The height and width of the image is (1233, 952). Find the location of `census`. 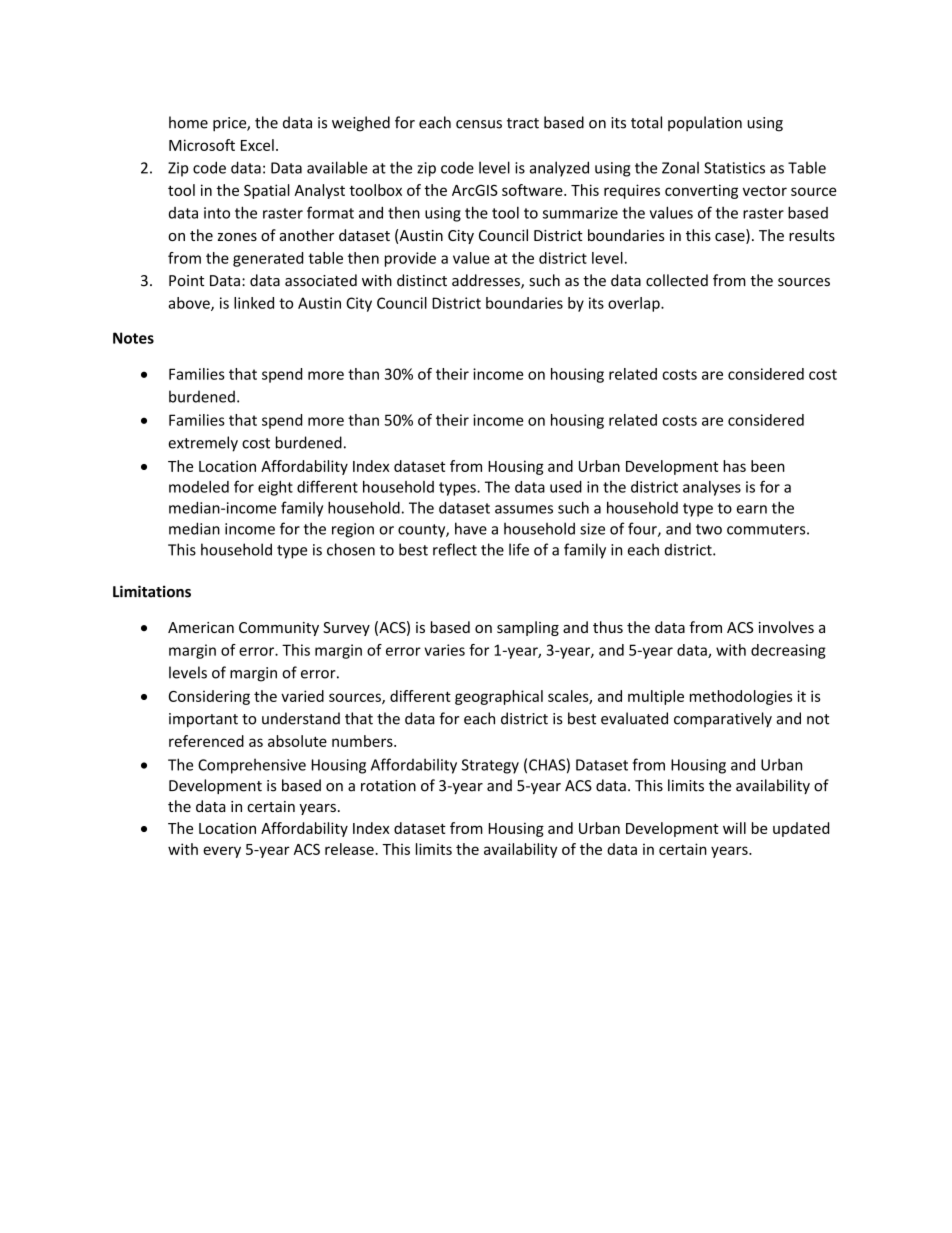

census is located at coordinates (479, 124).
